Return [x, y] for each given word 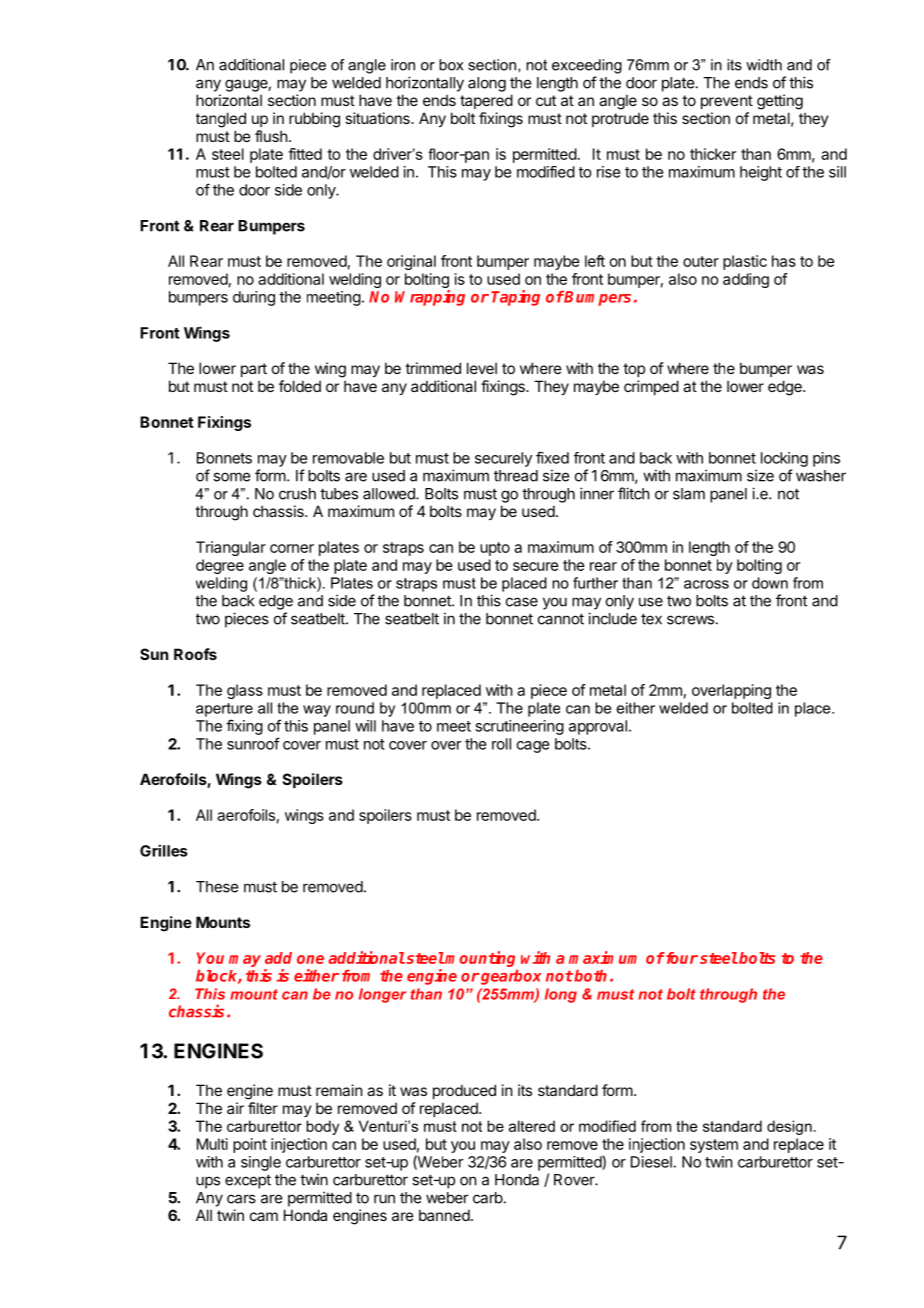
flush [271, 136]
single [261, 1163]
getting [780, 102]
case [522, 602]
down [770, 583]
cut [546, 100]
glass [245, 691]
